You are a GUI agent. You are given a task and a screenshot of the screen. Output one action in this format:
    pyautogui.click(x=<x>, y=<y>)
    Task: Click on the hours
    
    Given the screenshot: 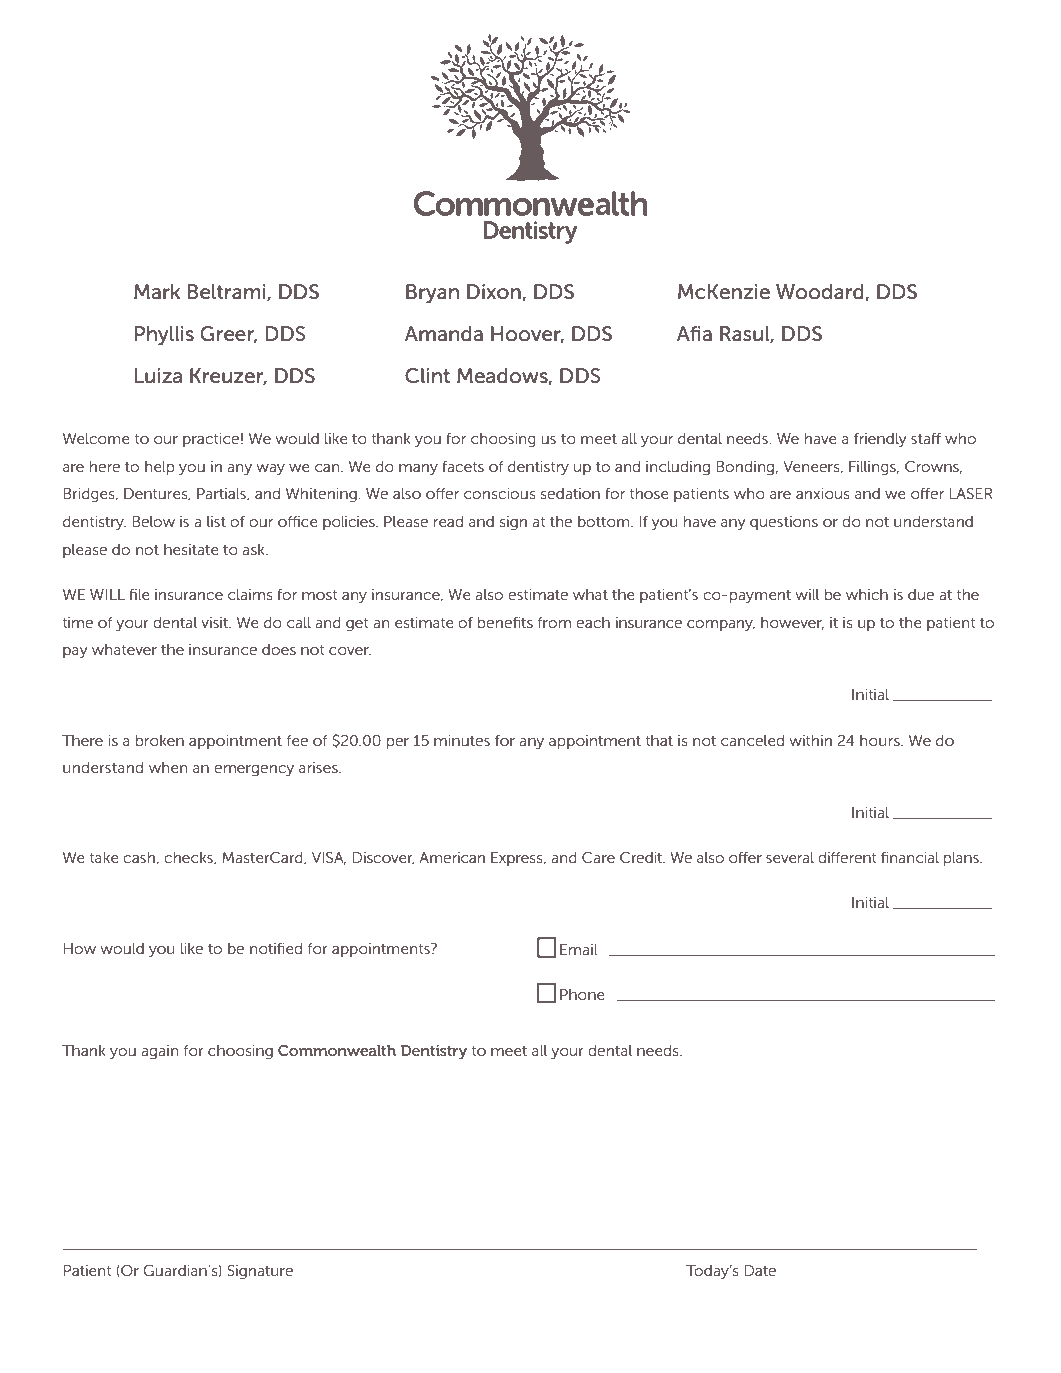 What is the action you would take?
    pyautogui.click(x=881, y=740)
